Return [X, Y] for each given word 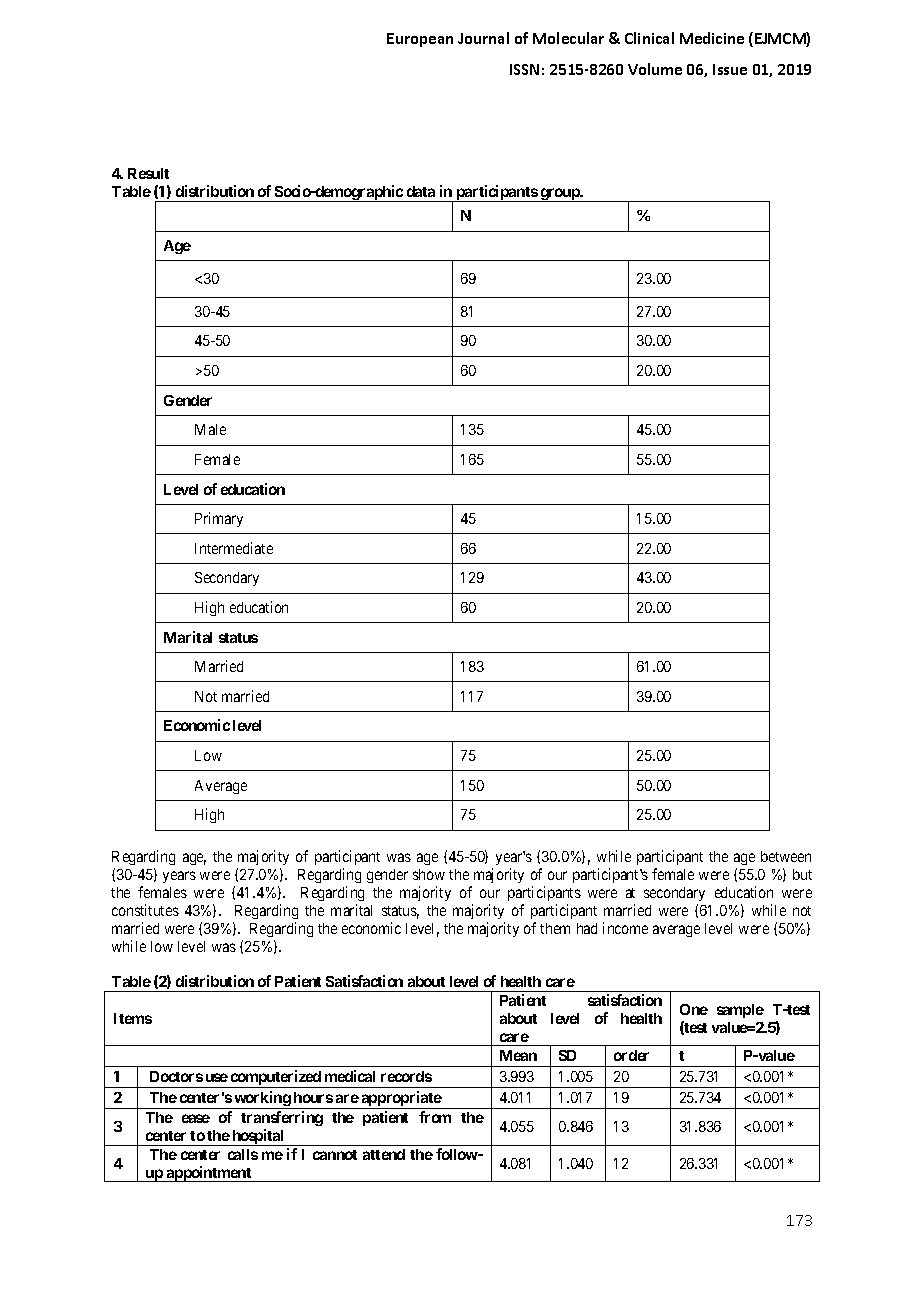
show [429, 874]
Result [148, 173]
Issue [730, 69]
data [421, 191]
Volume [655, 69]
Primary [219, 519]
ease [196, 1118]
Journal [483, 38]
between [786, 856]
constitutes [145, 910]
